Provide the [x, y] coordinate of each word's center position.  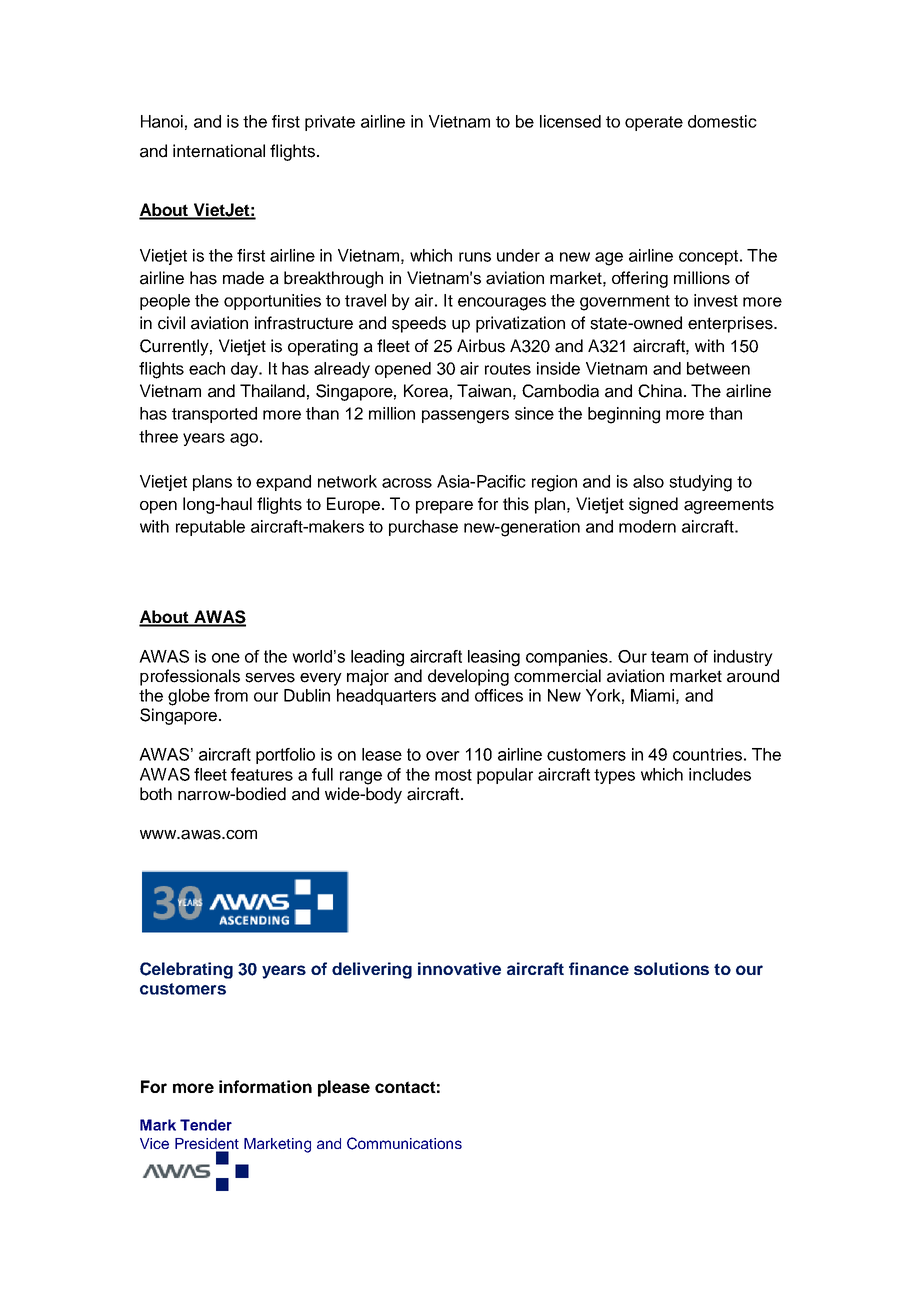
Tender [206, 1125]
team [669, 657]
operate [654, 123]
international [219, 151]
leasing [494, 658]
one [226, 658]
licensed [570, 121]
